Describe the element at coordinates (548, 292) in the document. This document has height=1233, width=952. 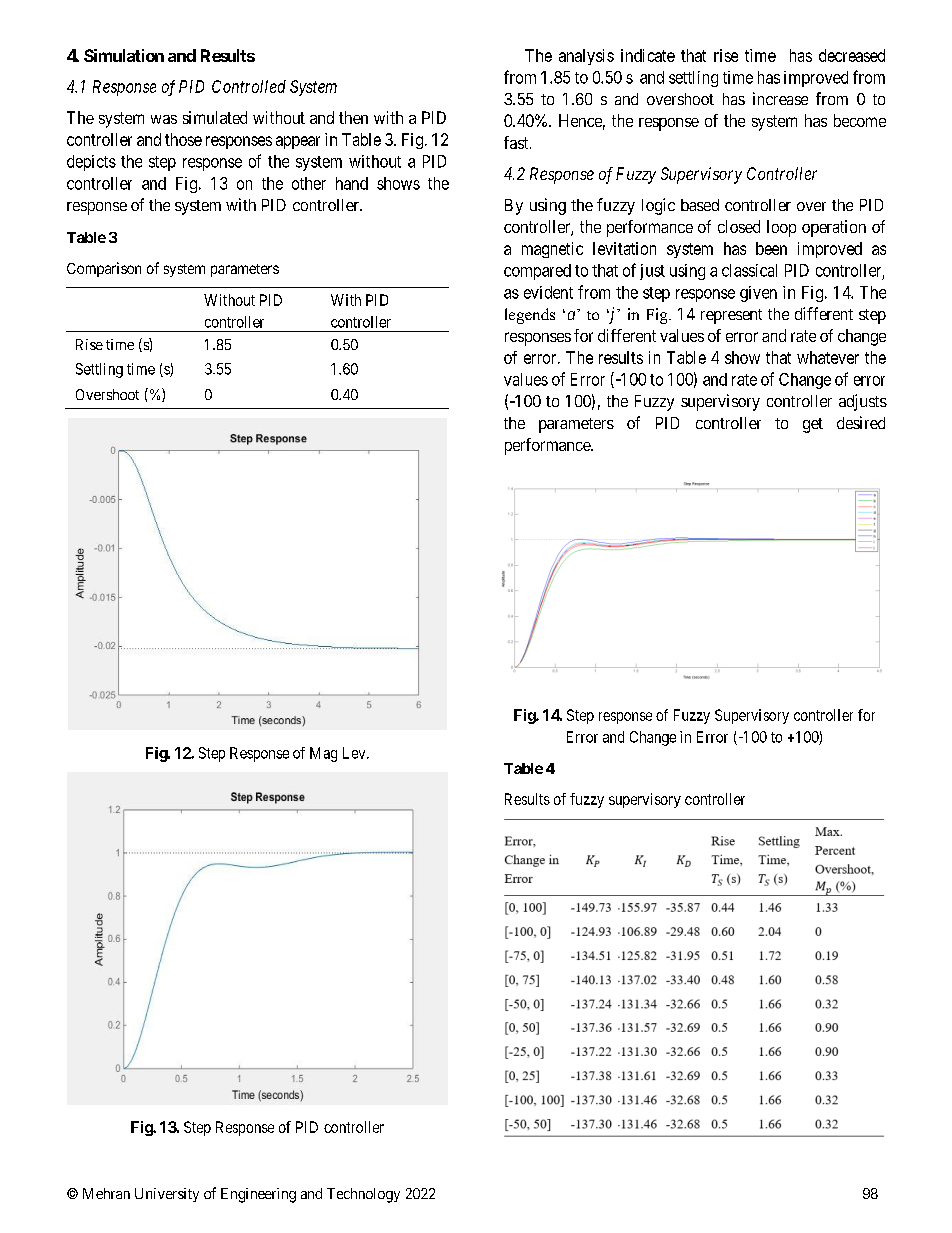
I see `evident` at that location.
